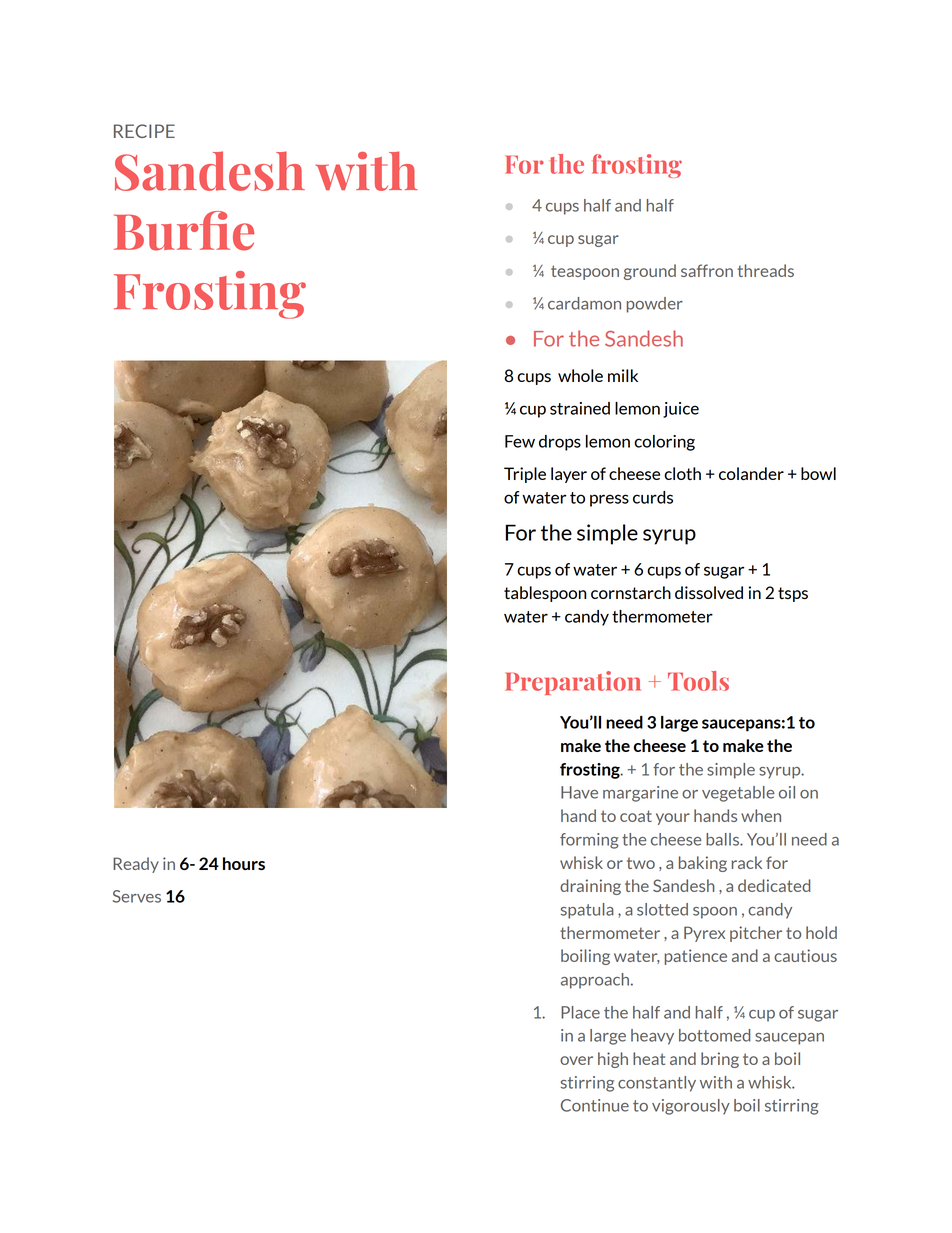 The height and width of the screenshot is (1233, 952). I want to click on Preparation, so click(573, 683).
